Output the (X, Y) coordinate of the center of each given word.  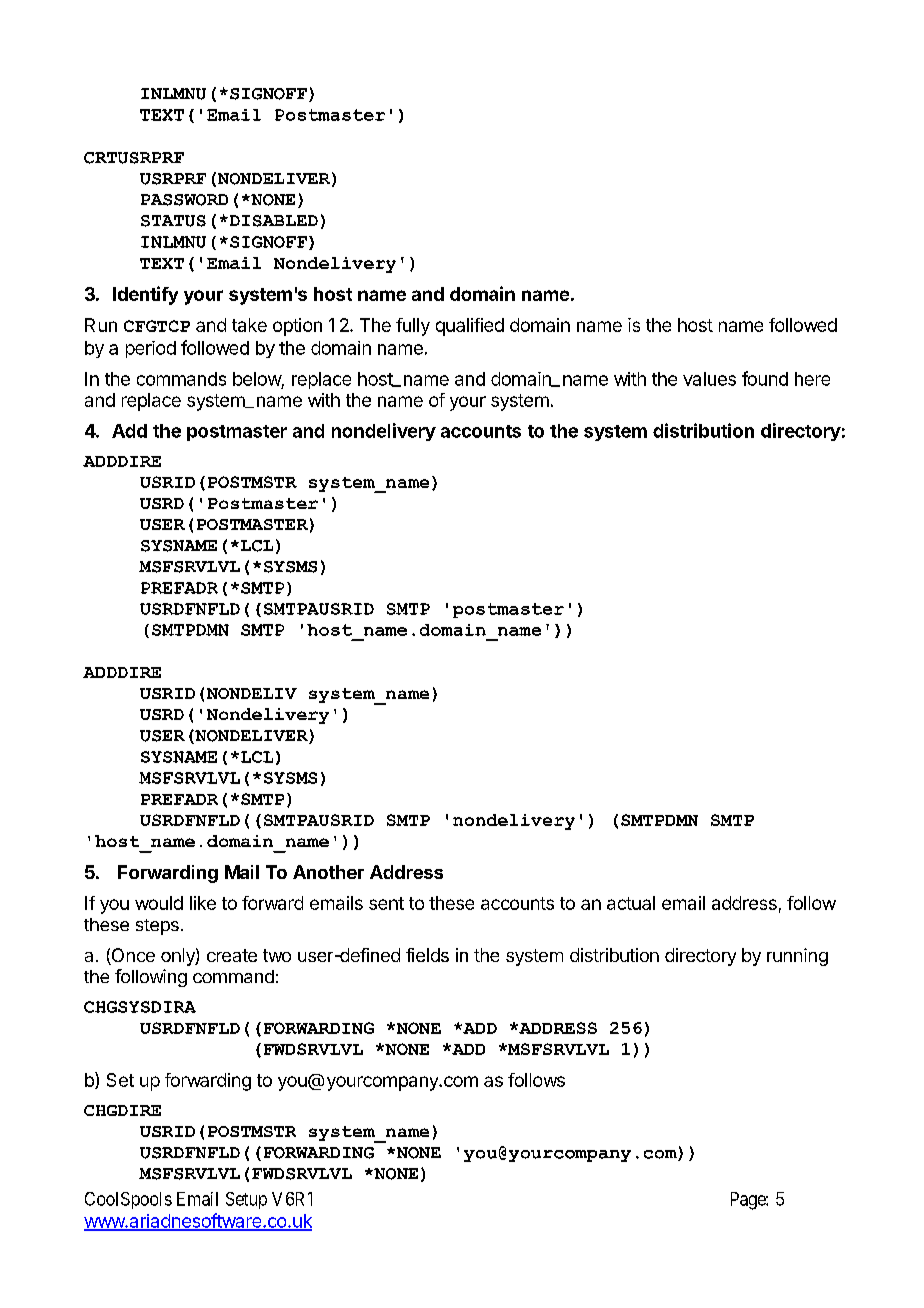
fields (427, 955)
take (249, 325)
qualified (470, 327)
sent (386, 903)
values (709, 379)
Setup (246, 1200)
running (797, 957)
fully (413, 327)
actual (631, 903)
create (232, 955)
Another (328, 872)
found (765, 378)
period (151, 349)
